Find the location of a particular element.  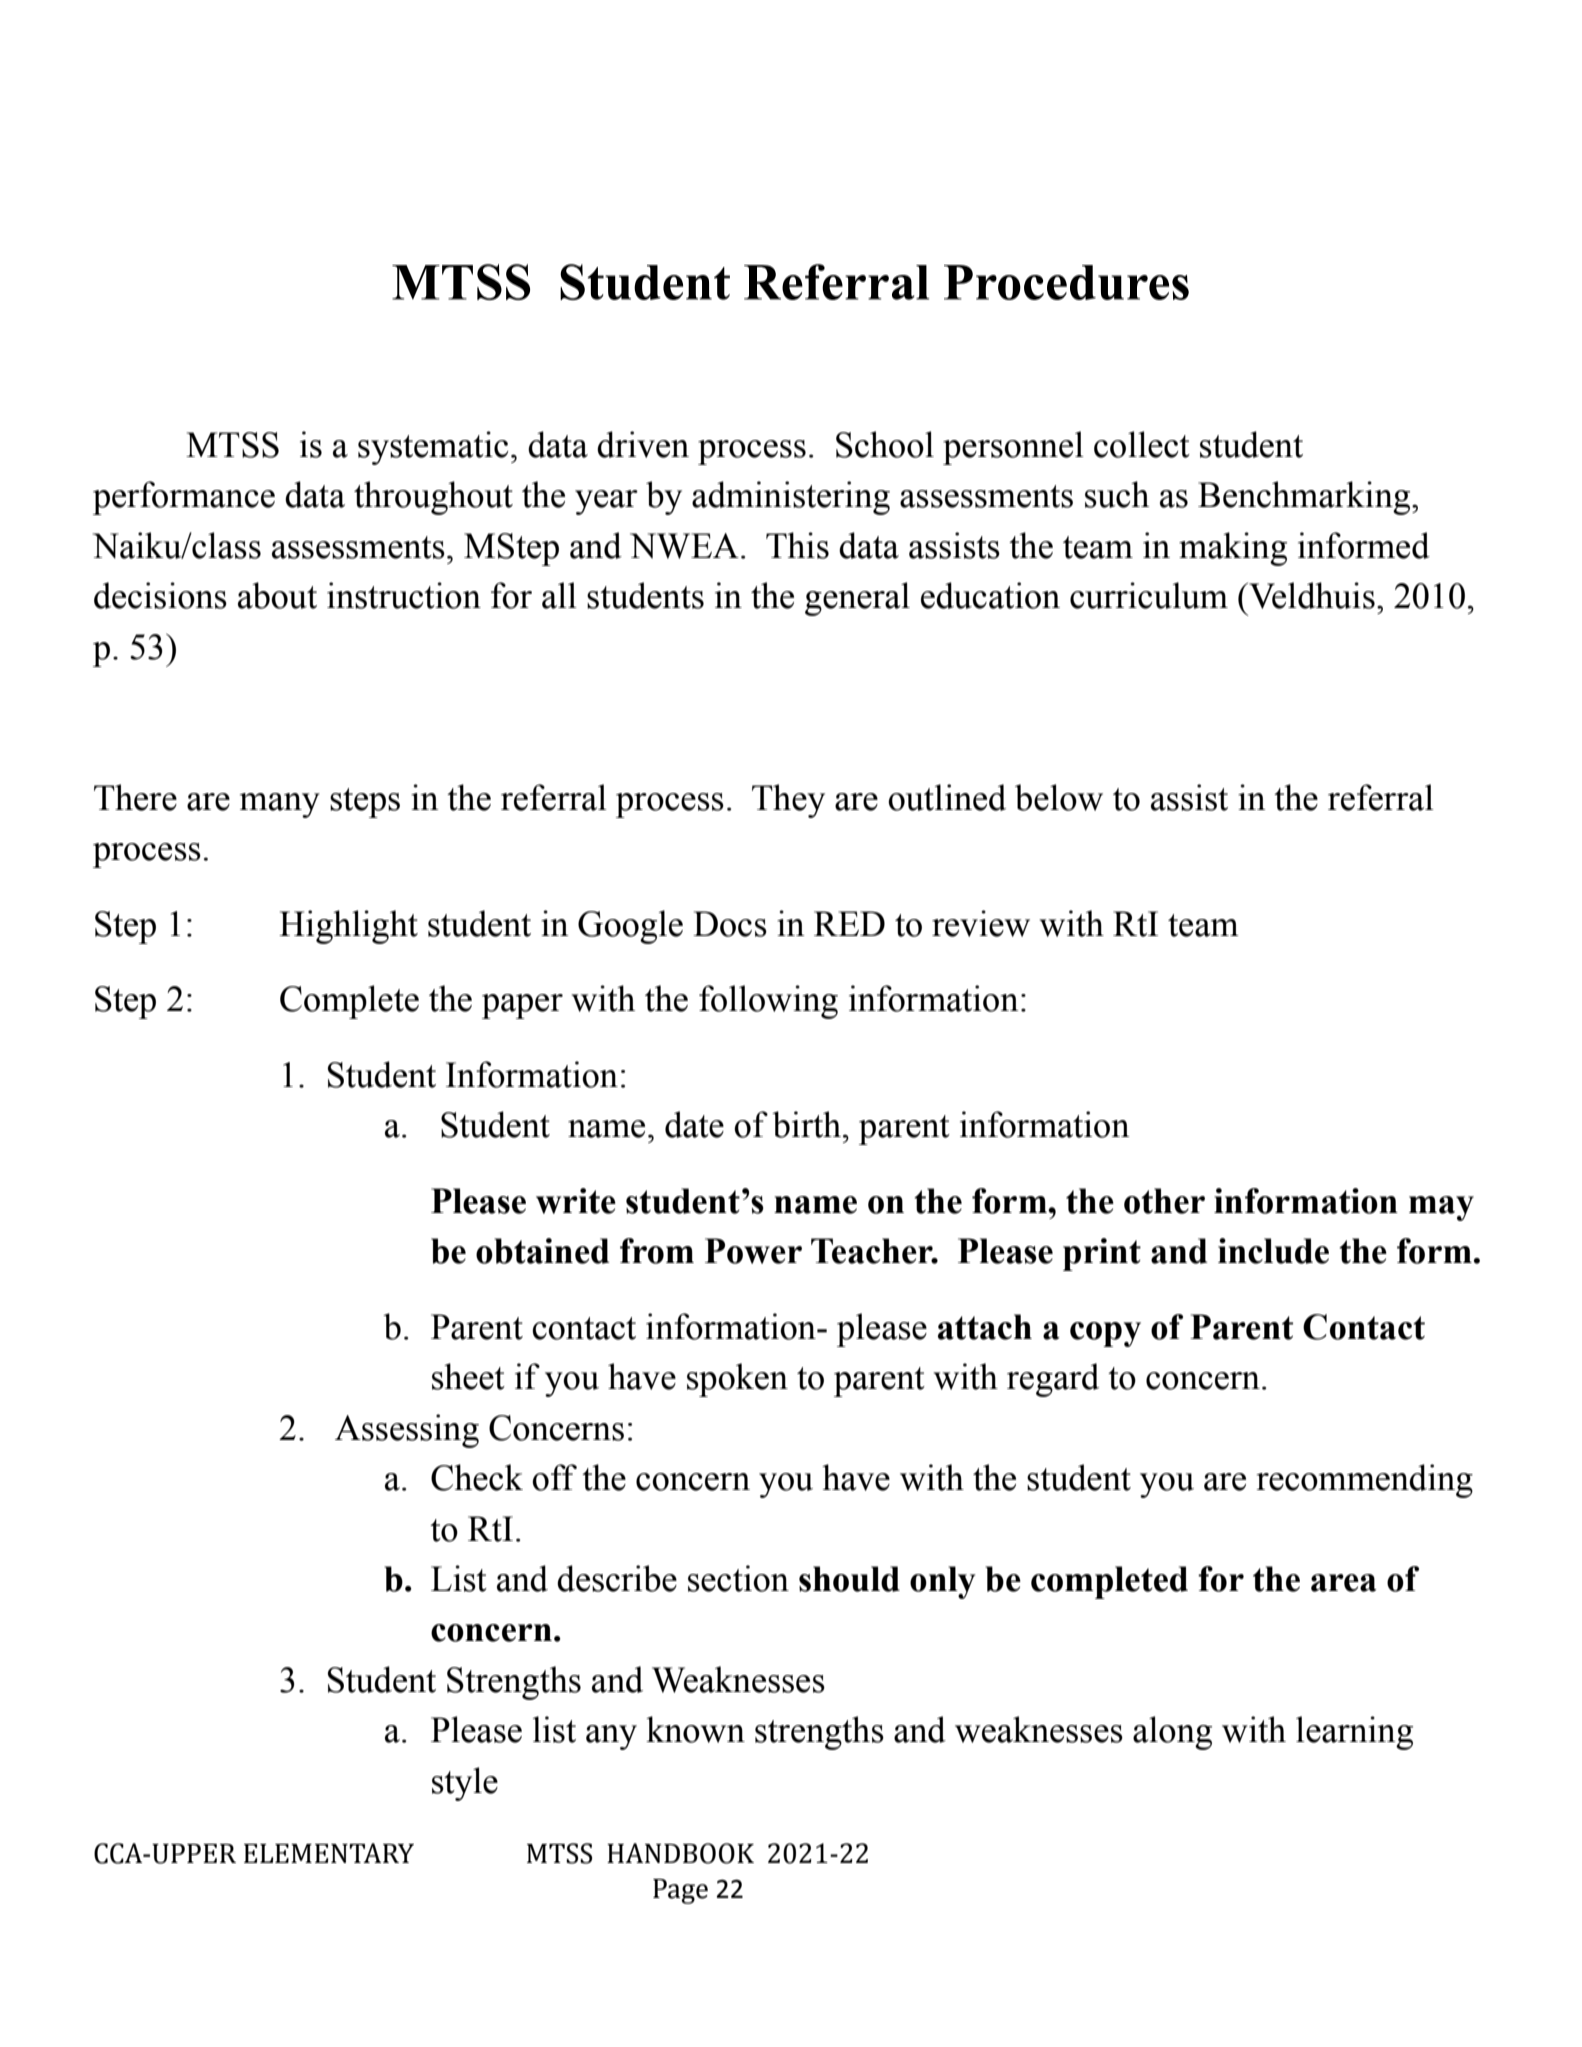

They is located at coordinates (788, 801).
